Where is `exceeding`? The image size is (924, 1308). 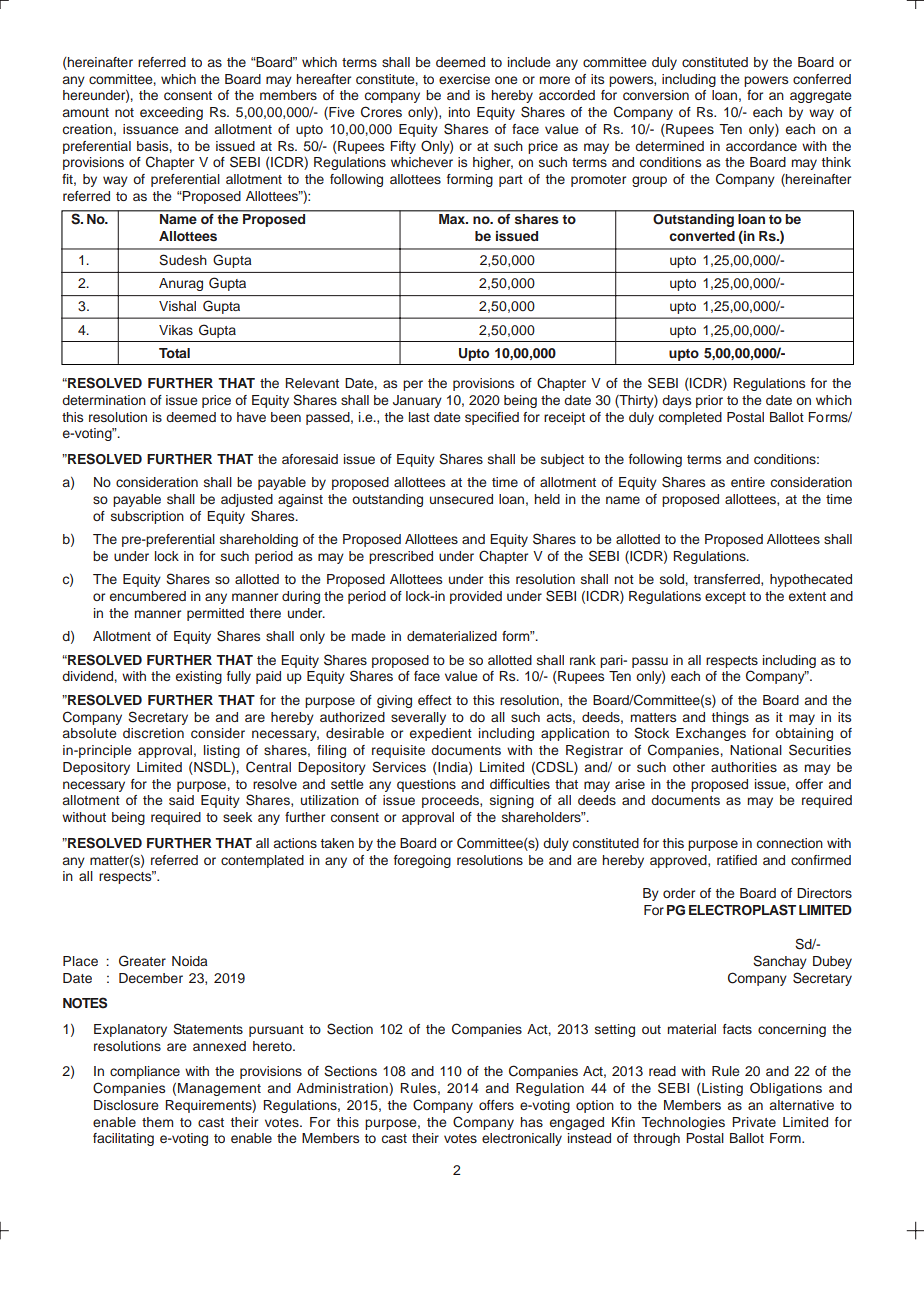
exceeding is located at coordinates (171, 113).
